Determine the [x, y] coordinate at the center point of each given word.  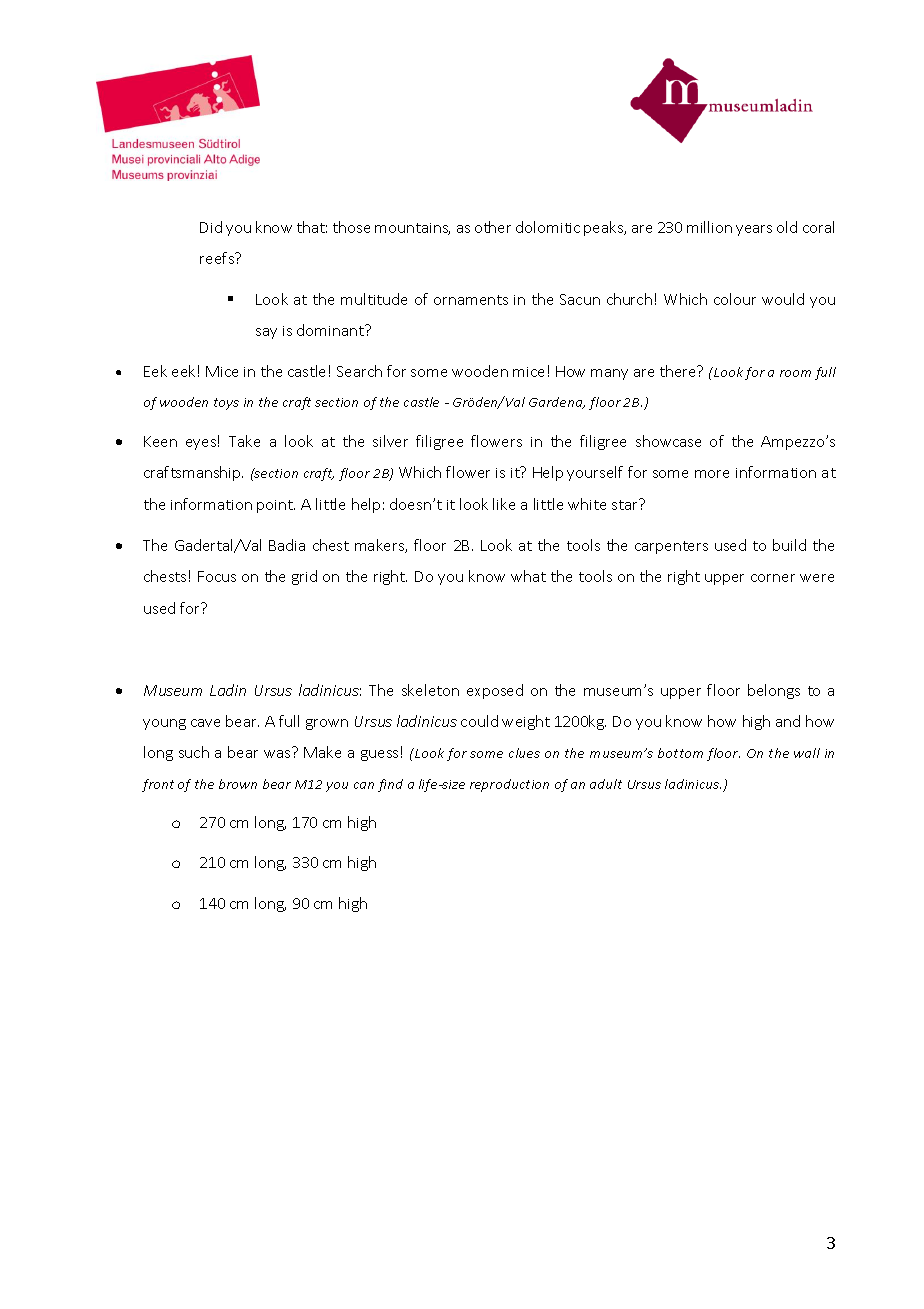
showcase [668, 441]
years [754, 230]
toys [226, 404]
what [528, 576]
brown [238, 784]
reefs [218, 258]
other [493, 227]
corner [773, 578]
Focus [217, 576]
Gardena [557, 403]
